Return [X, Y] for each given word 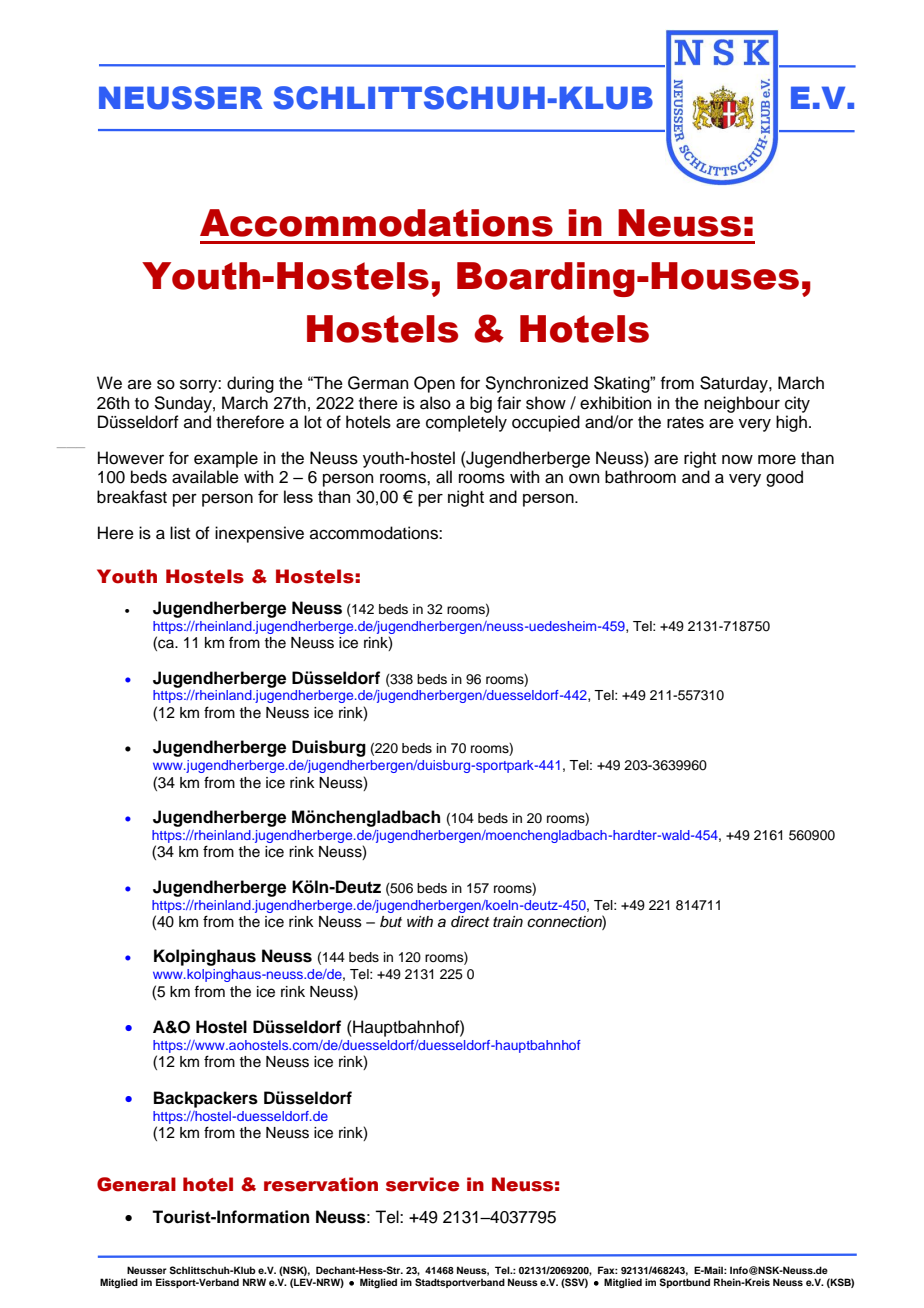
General [136, 1184]
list [180, 533]
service [422, 1184]
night [466, 498]
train [508, 922]
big [481, 404]
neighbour [742, 404]
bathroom [640, 477]
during [250, 384]
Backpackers [206, 1099]
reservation [321, 1184]
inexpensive [259, 534]
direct [470, 921]
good [784, 478]
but [391, 922]
